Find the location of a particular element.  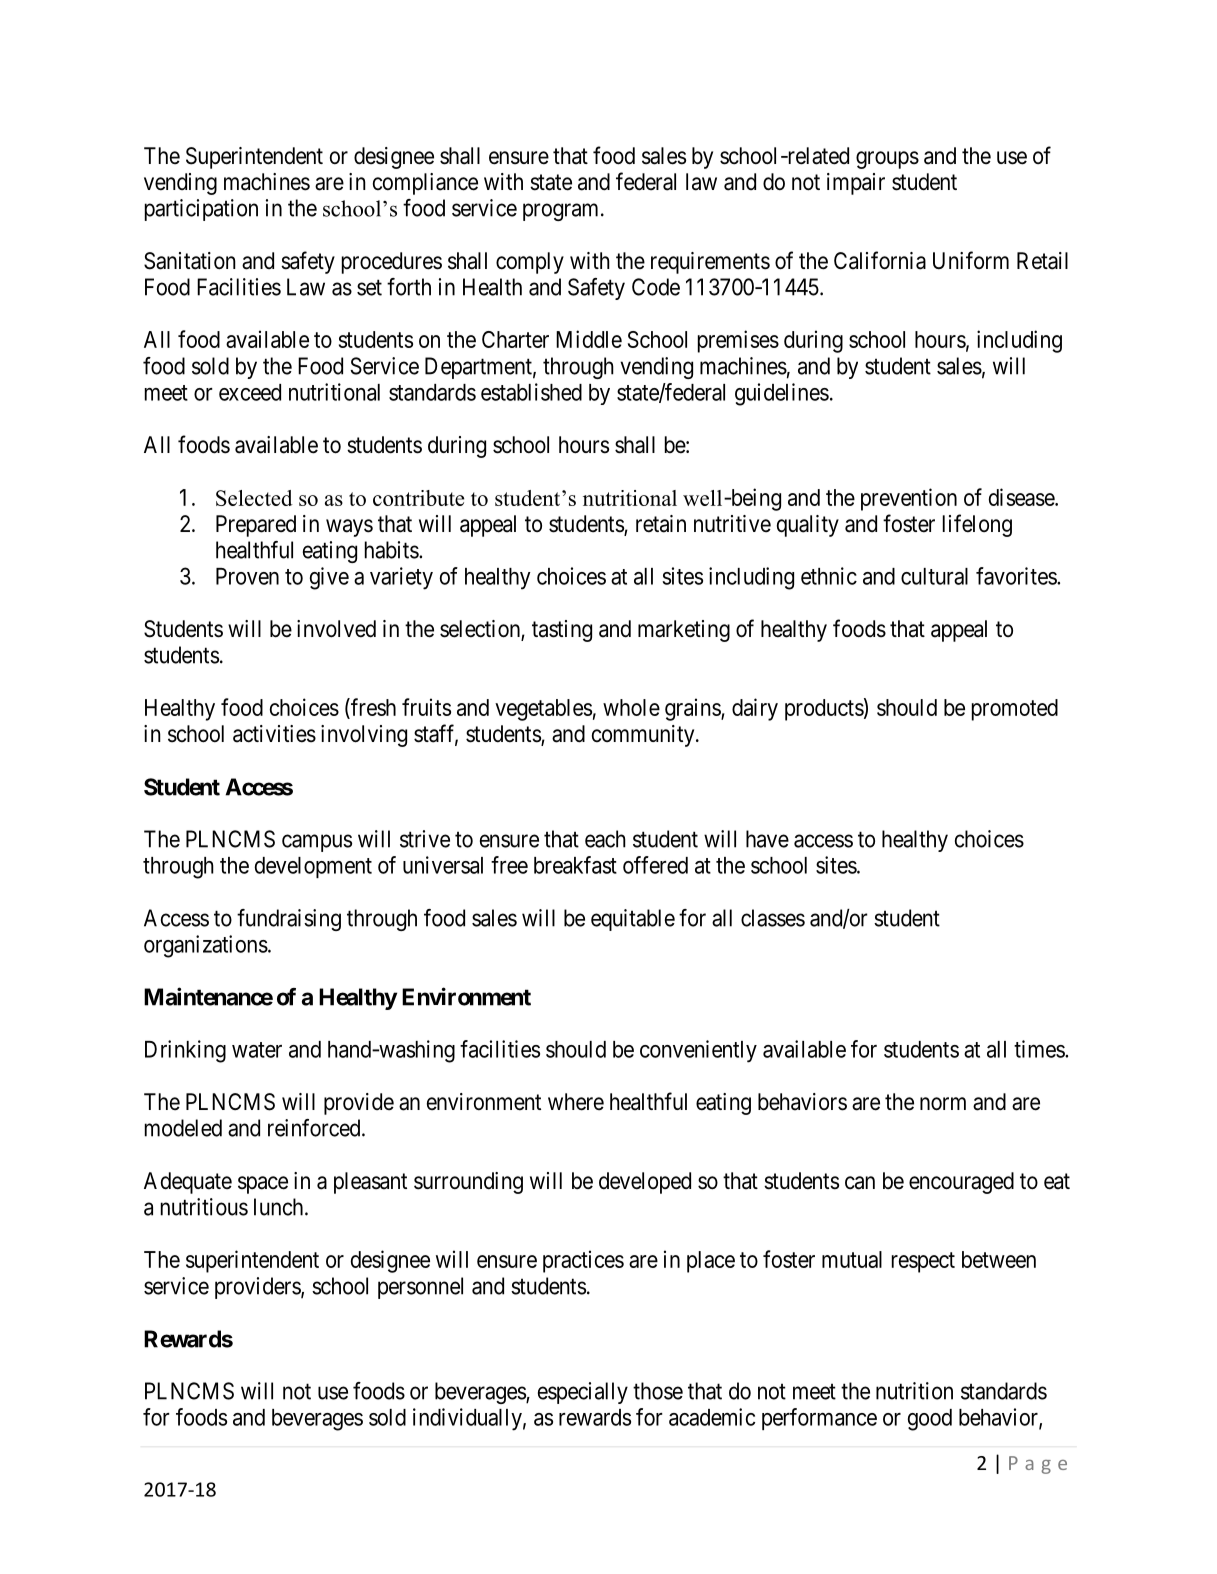

equitable is located at coordinates (633, 920).
